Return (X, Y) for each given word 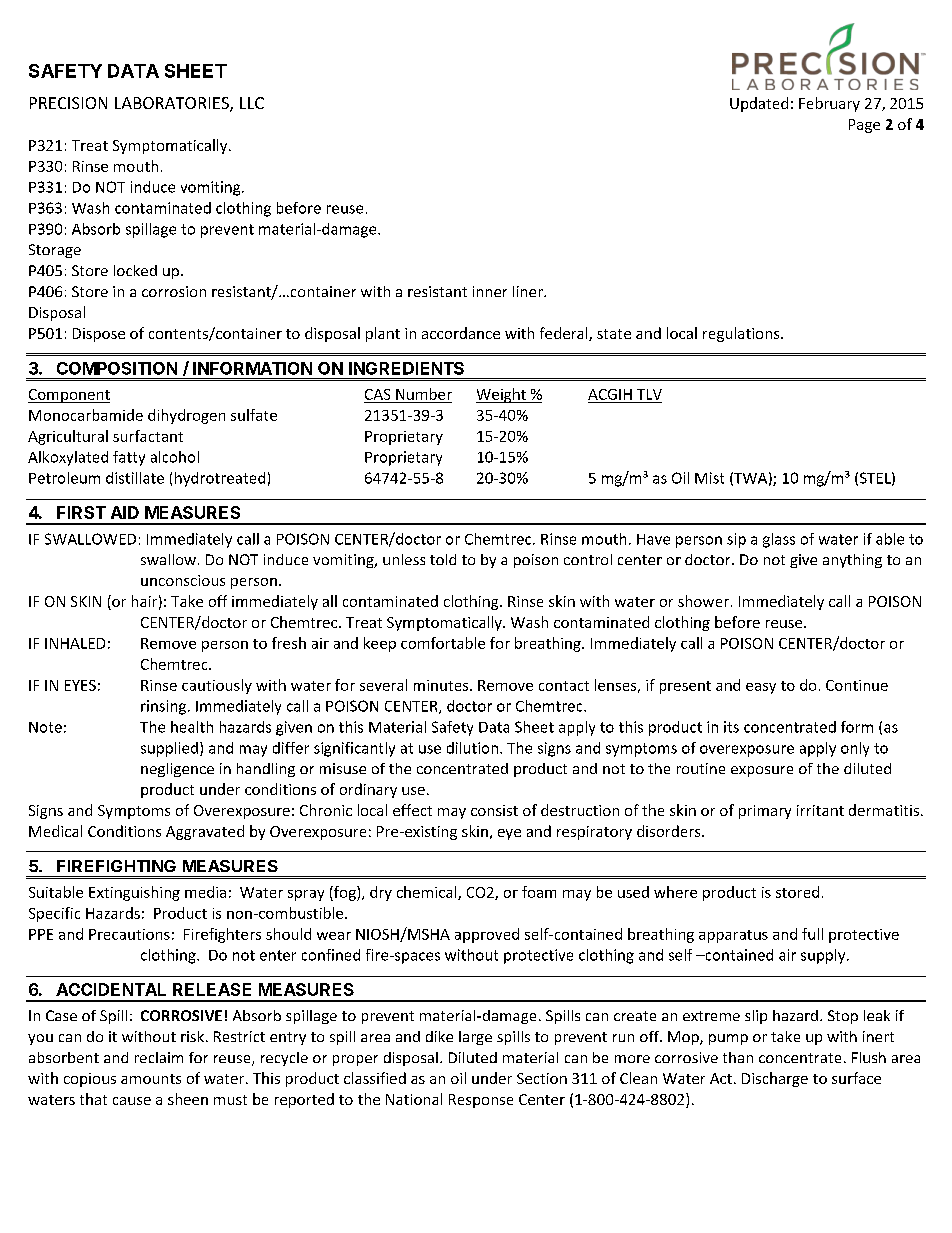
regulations (742, 334)
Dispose (99, 335)
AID (125, 512)
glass (779, 540)
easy (761, 688)
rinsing (165, 707)
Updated (759, 104)
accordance (461, 333)
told (443, 559)
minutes (442, 685)
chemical (428, 893)
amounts (151, 1079)
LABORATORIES (173, 104)
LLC (252, 103)
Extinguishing (134, 893)
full (812, 934)
